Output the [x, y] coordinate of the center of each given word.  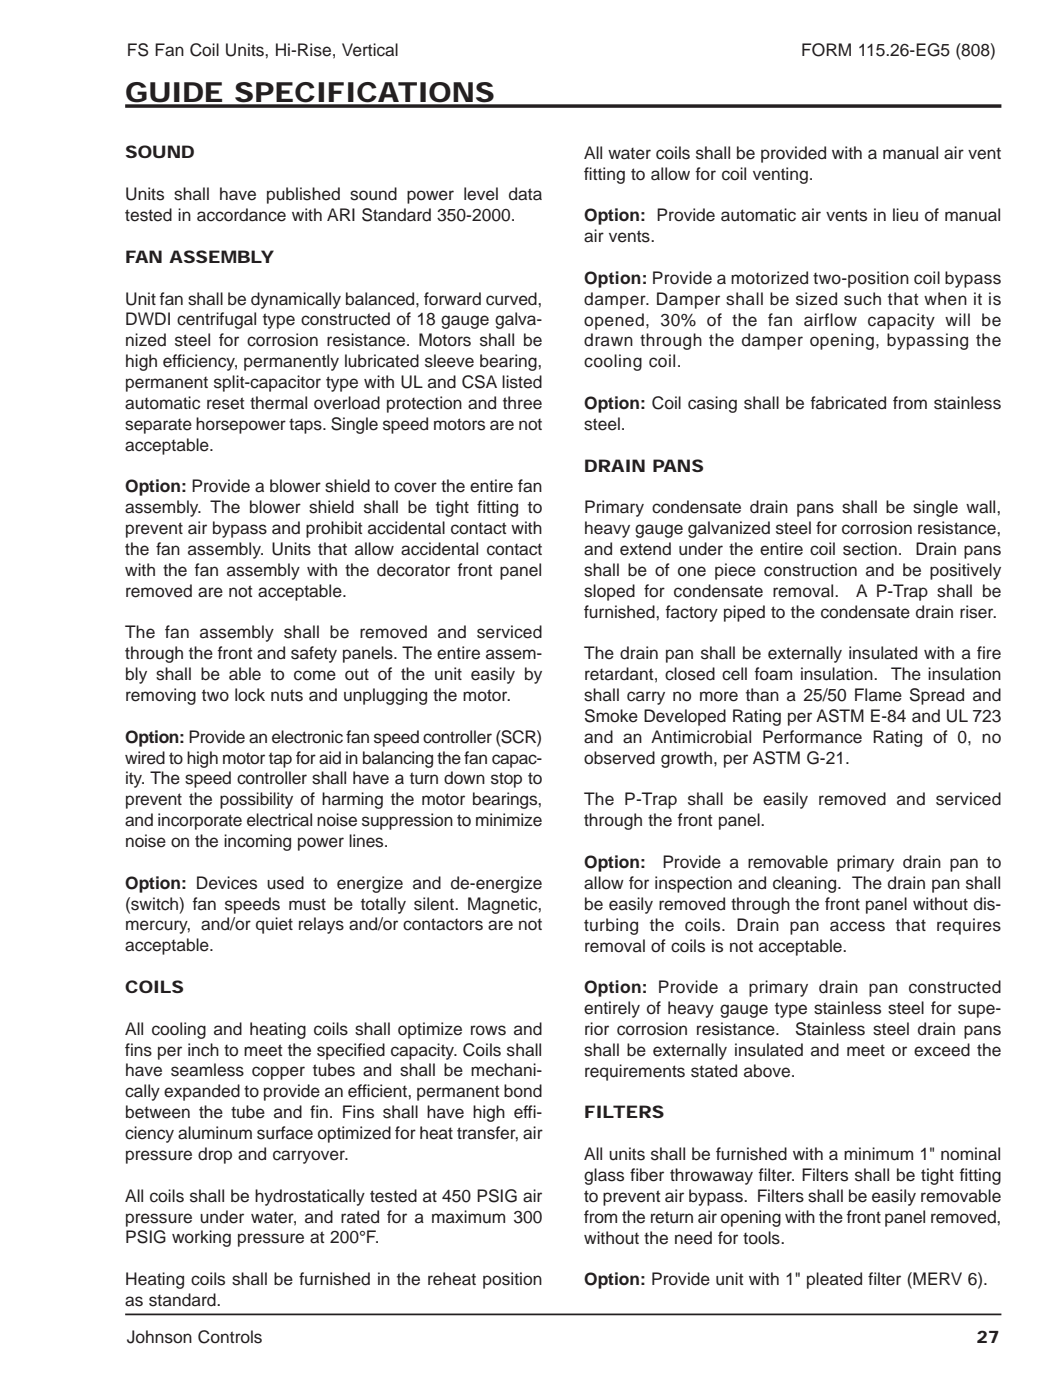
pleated [834, 1280]
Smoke [611, 716]
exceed [942, 1050]
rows [488, 1030]
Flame [878, 695]
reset [225, 403]
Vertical [370, 50]
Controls [230, 1337]
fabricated [848, 403]
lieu [905, 215]
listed [522, 382]
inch [203, 1050]
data [525, 194]
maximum [468, 1217]
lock [250, 695]
